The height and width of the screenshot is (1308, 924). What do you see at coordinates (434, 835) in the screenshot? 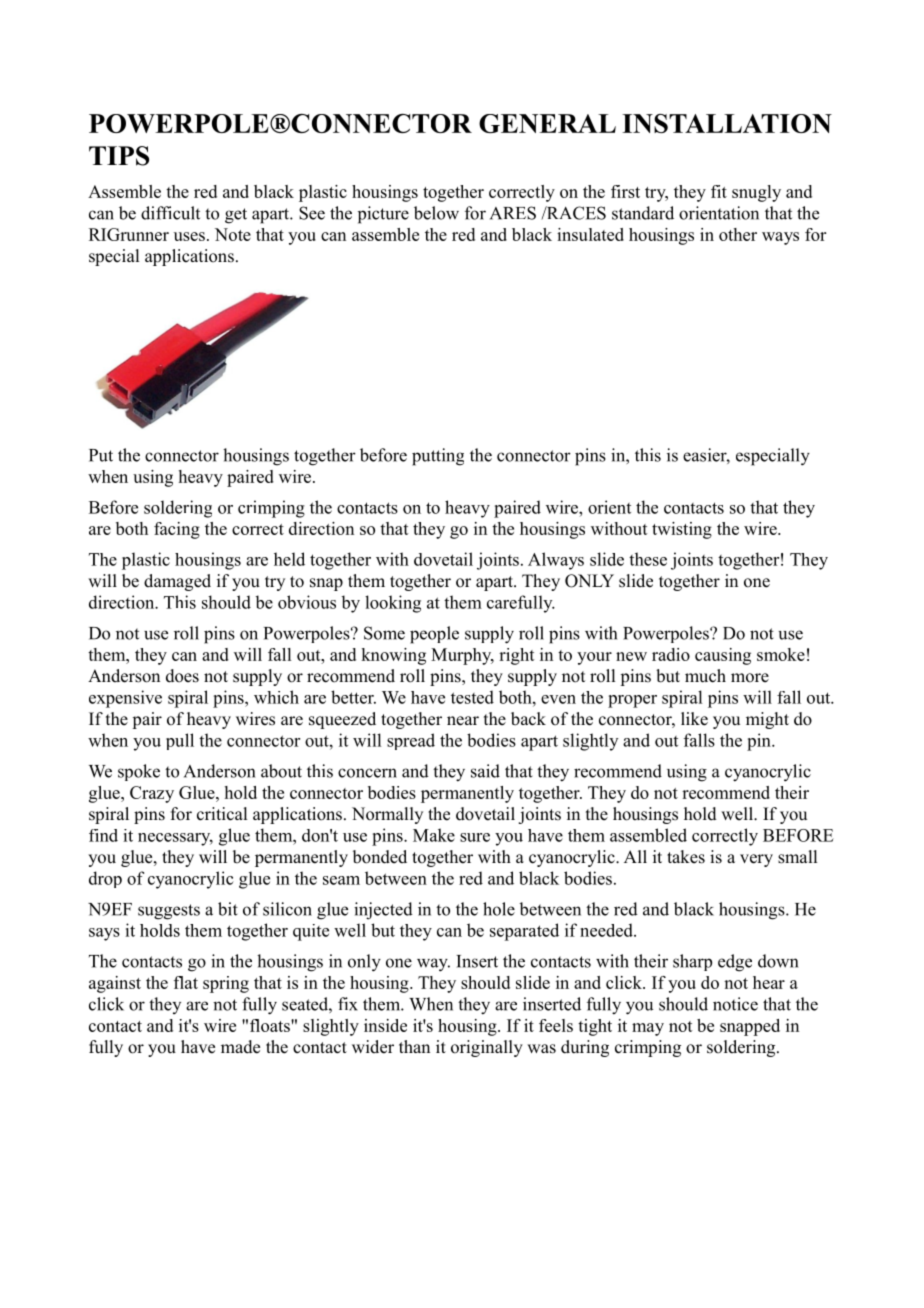
I see `Make` at bounding box center [434, 835].
